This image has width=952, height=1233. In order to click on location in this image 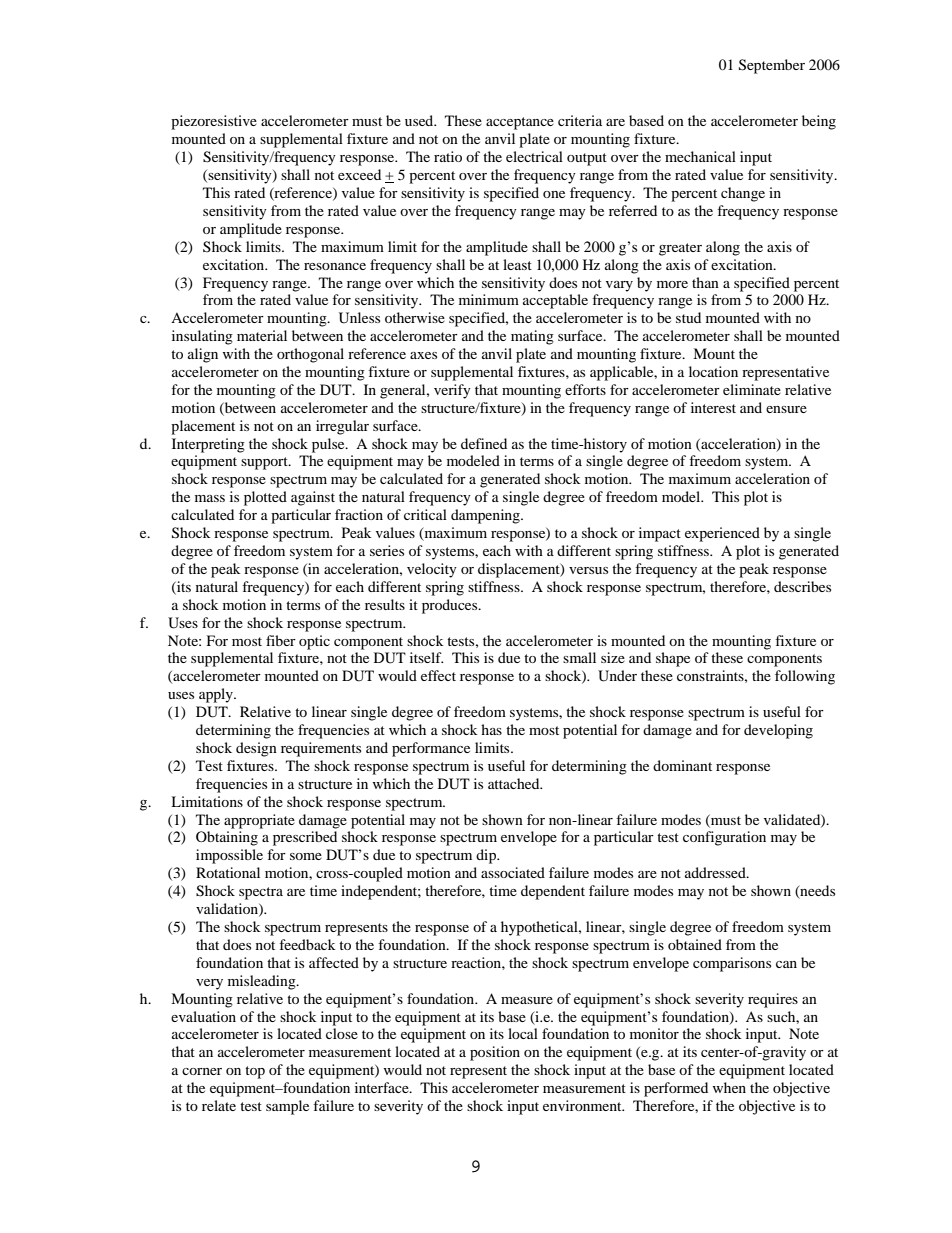, I will do `click(713, 371)`.
